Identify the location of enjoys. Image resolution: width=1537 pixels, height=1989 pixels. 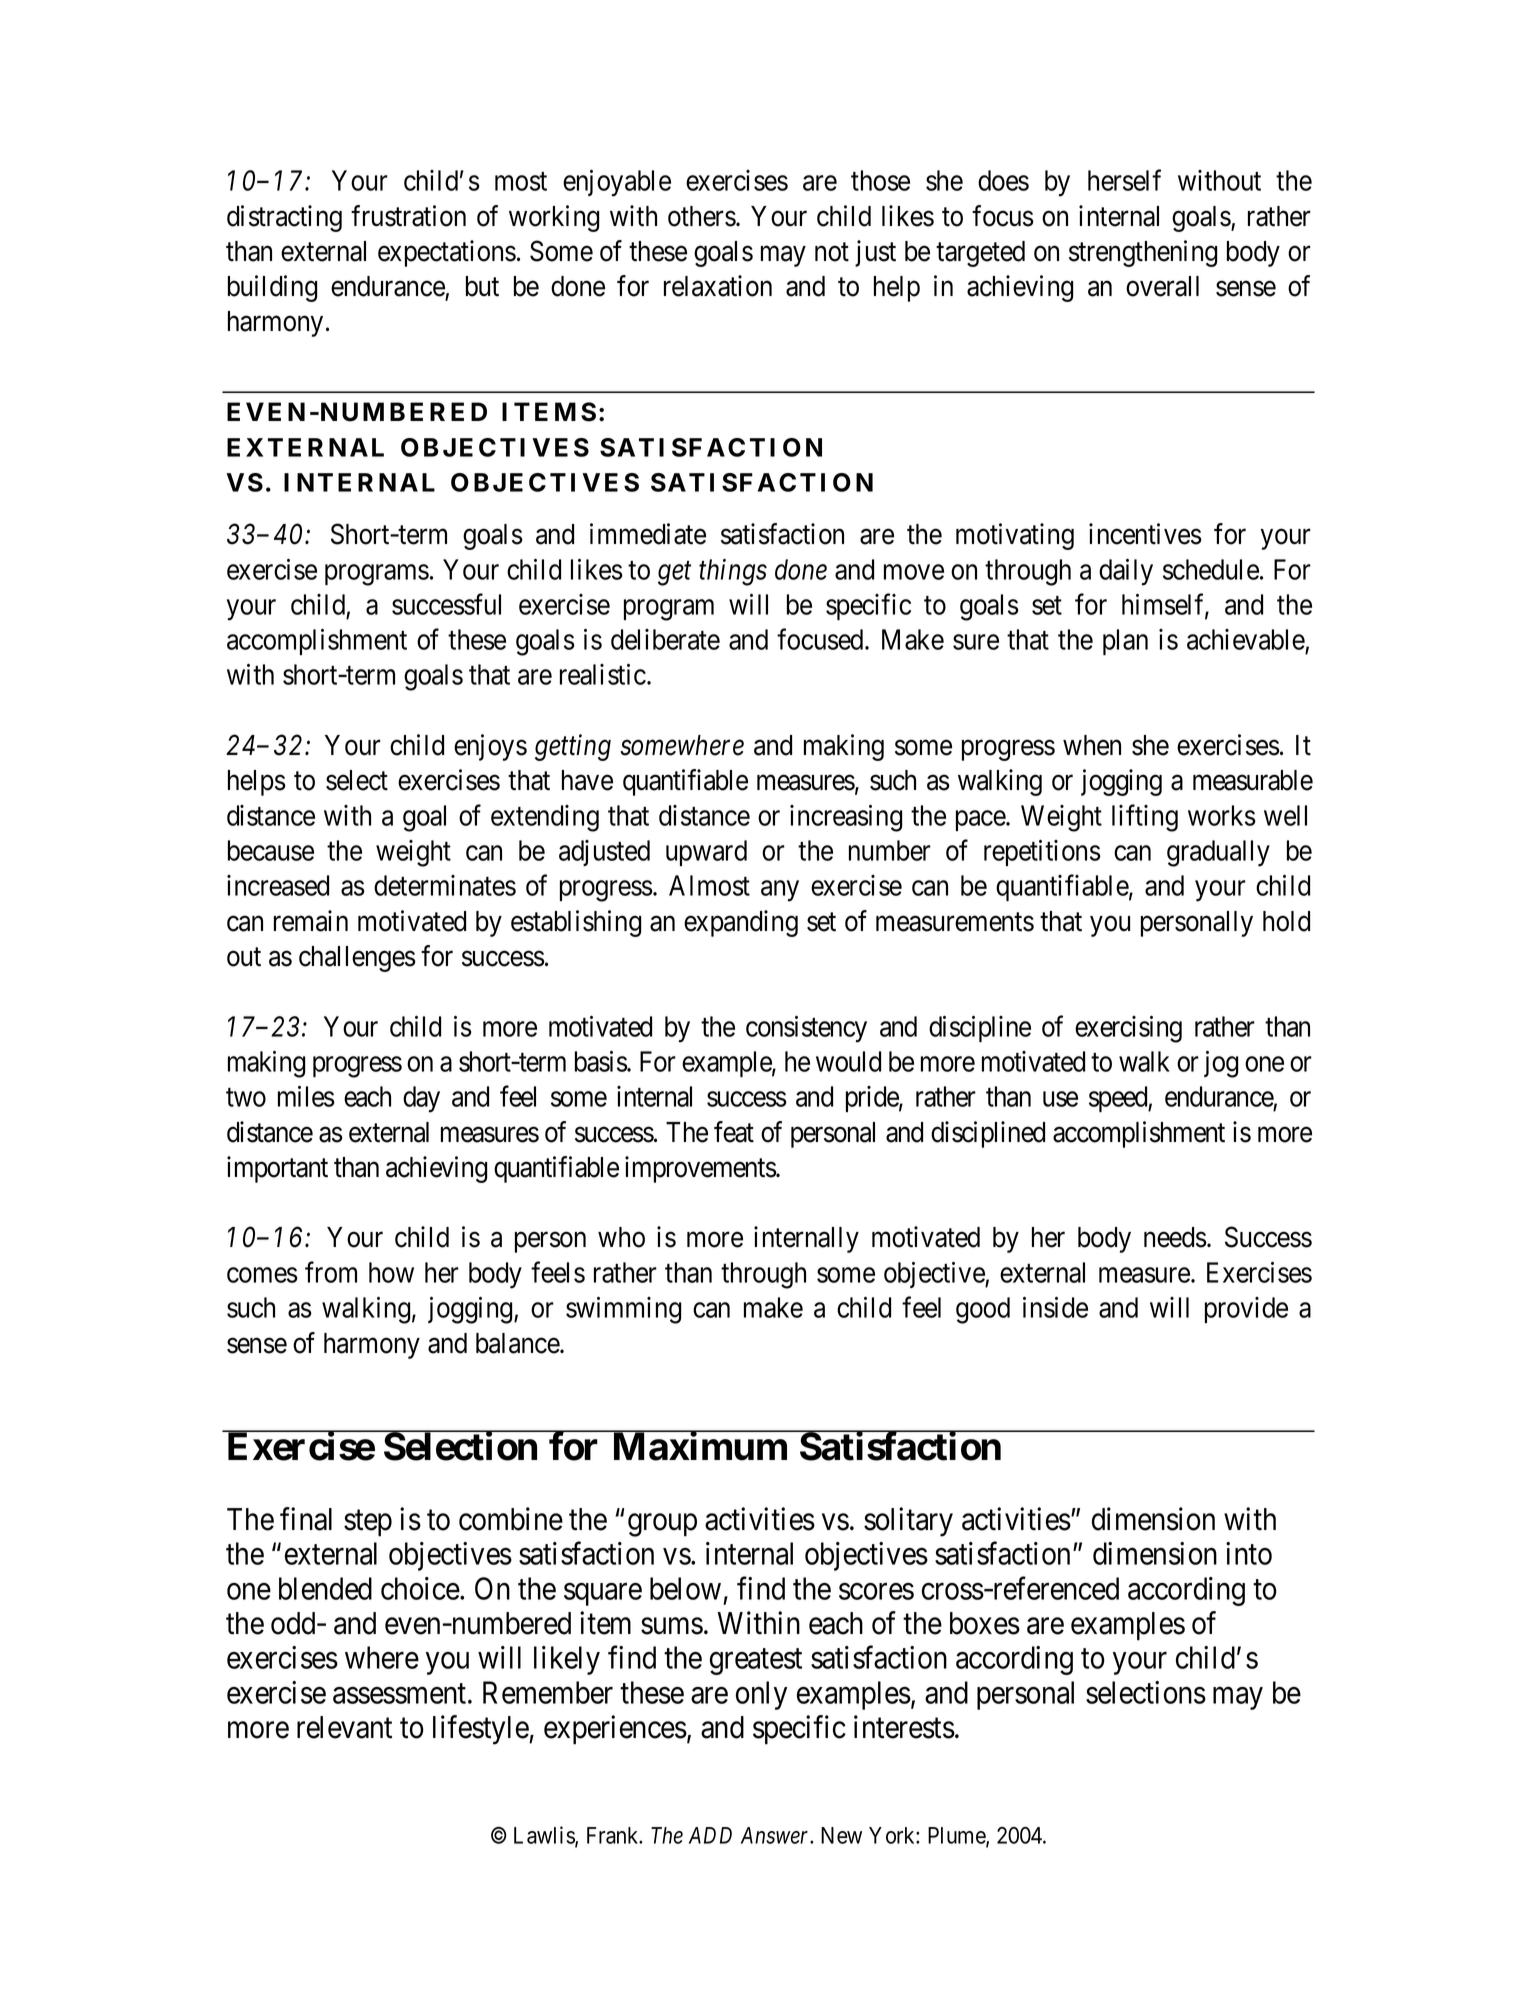
(490, 747).
